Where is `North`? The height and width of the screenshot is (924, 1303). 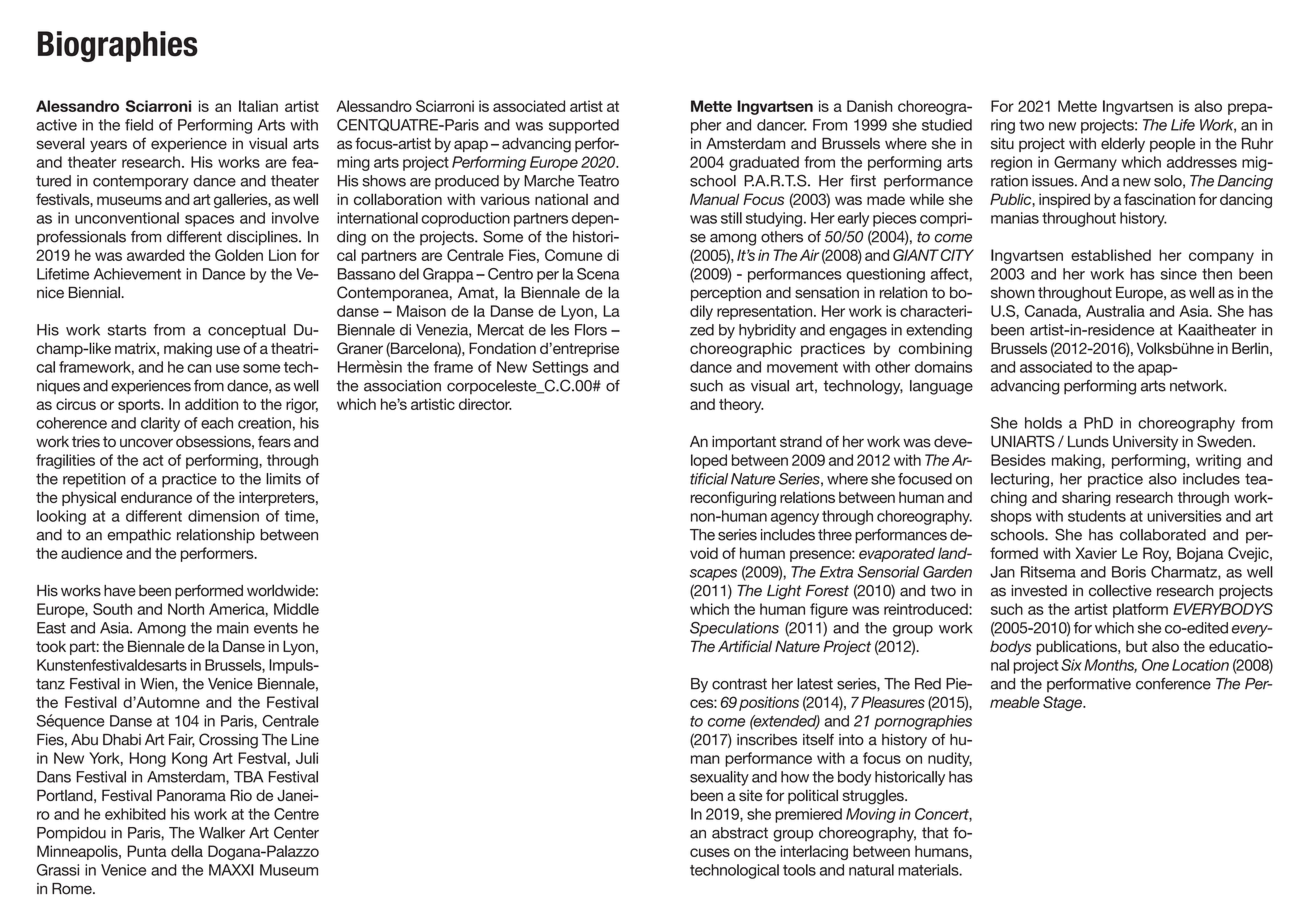 North is located at coordinates (186, 609).
